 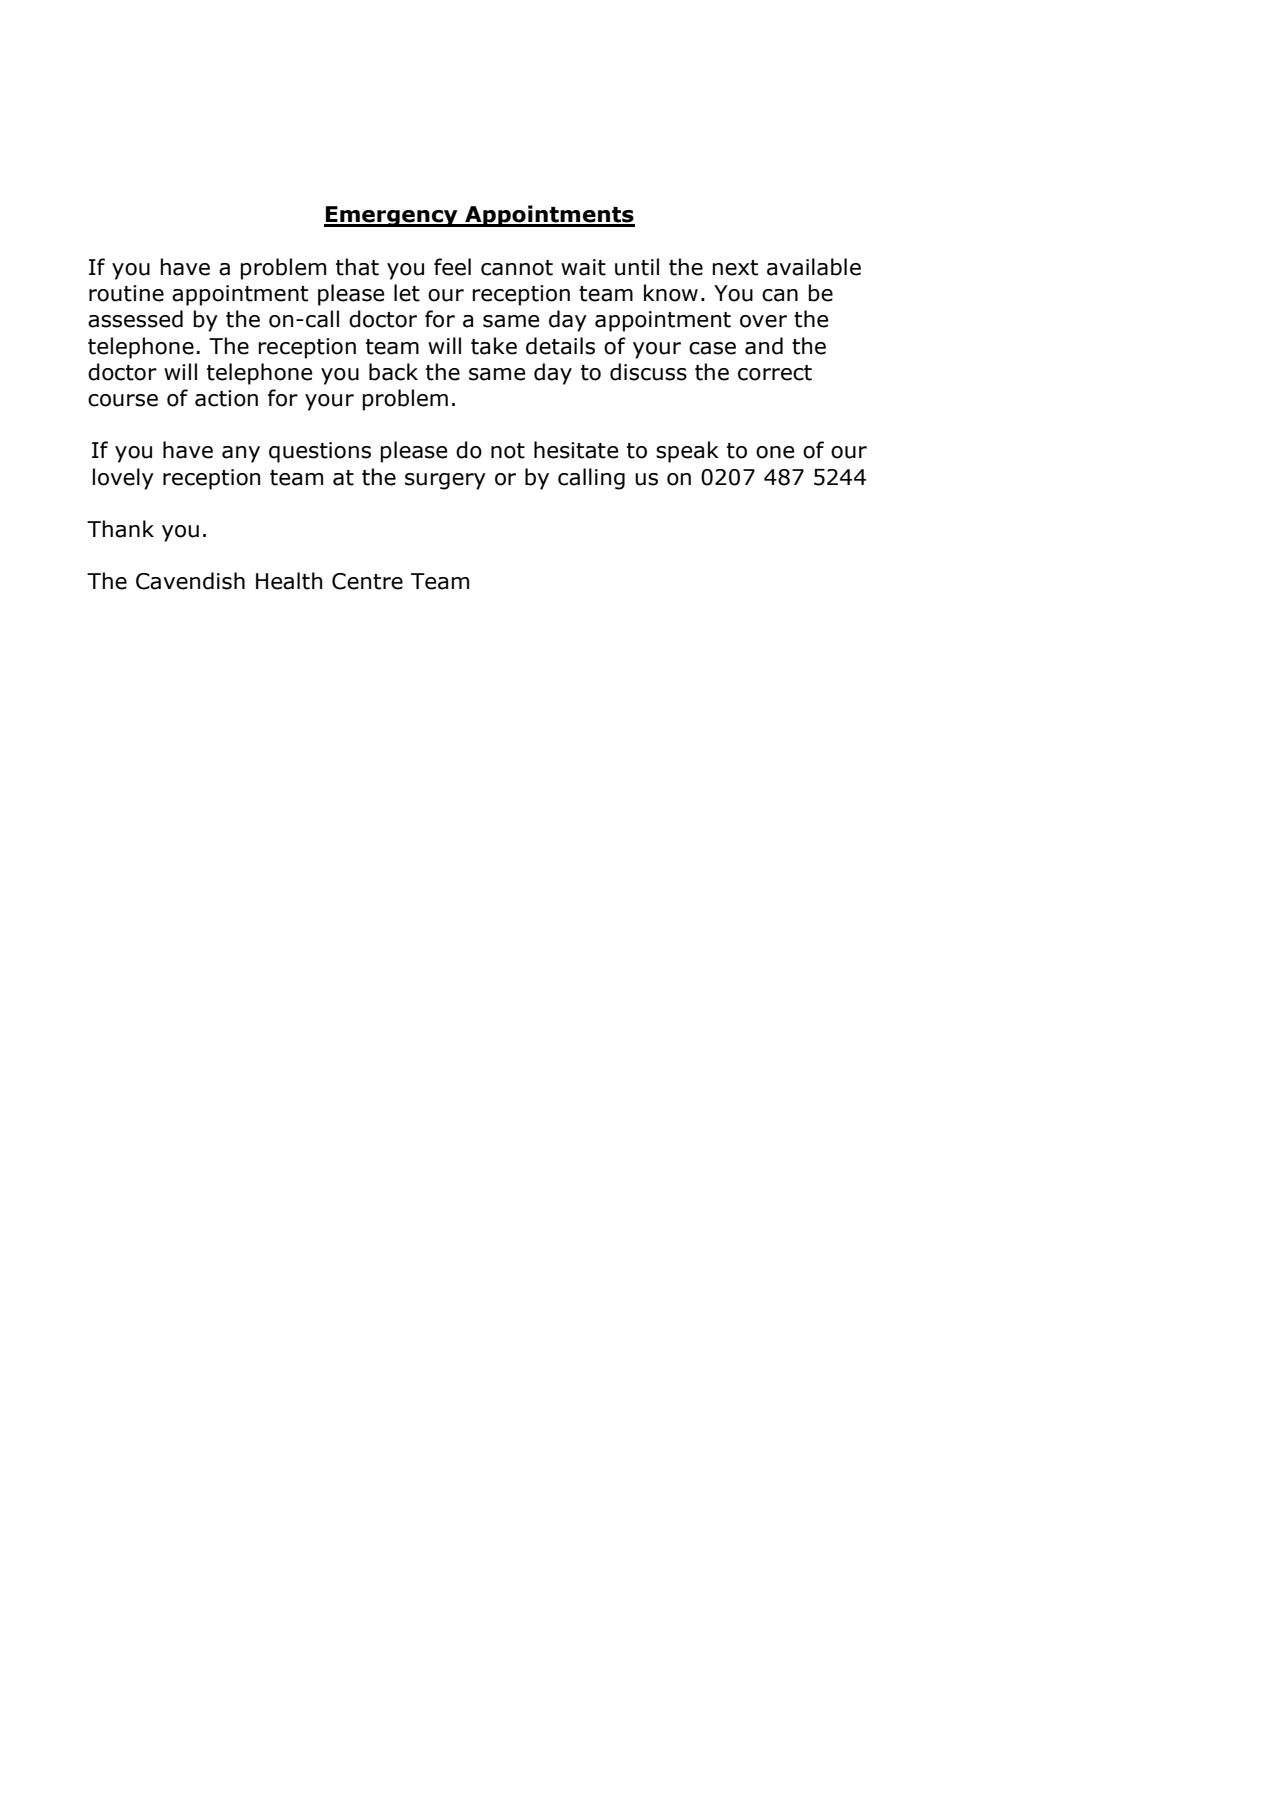 What do you see at coordinates (367, 581) in the screenshot?
I see `Centre` at bounding box center [367, 581].
